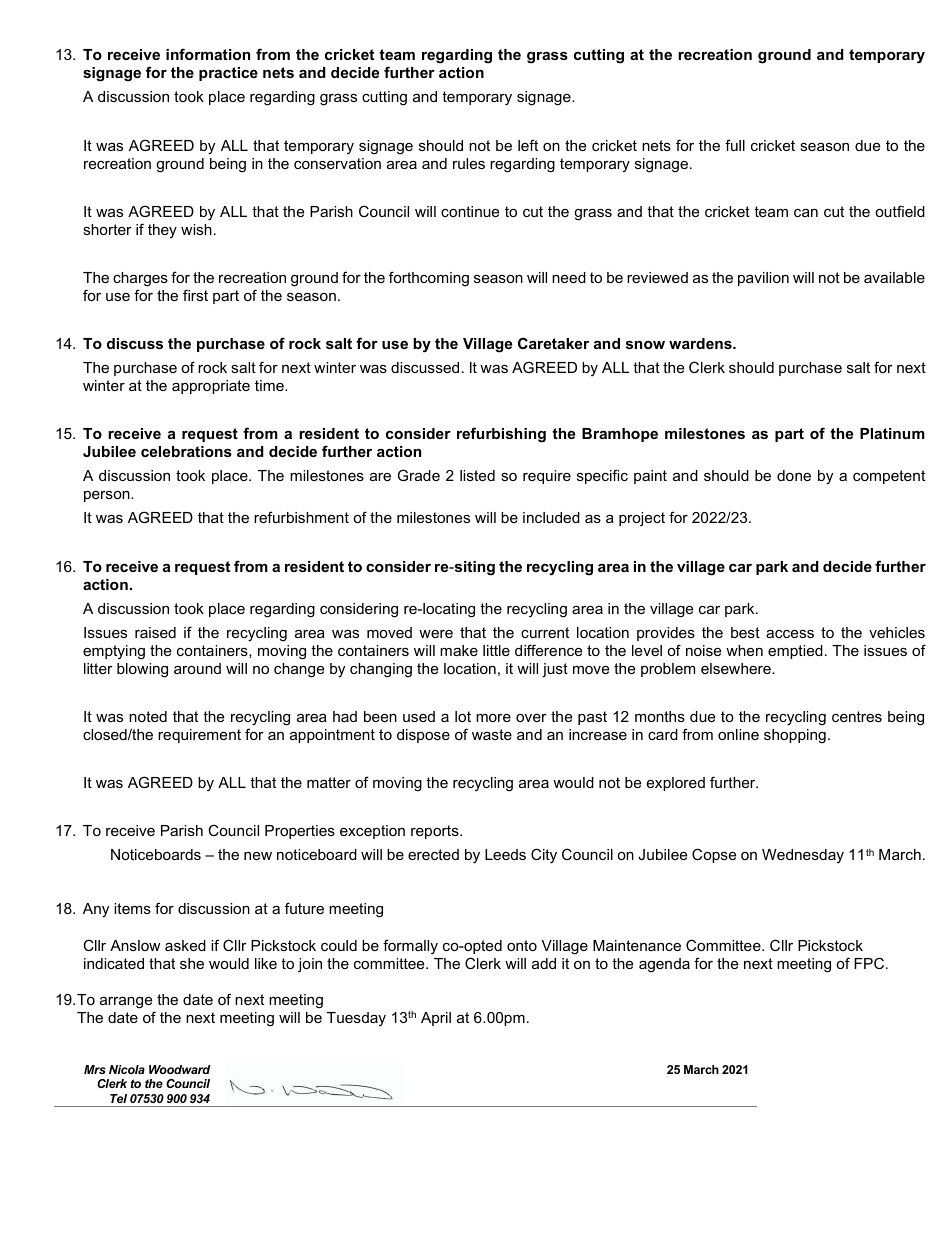 The image size is (952, 1233). I want to click on done, so click(794, 475).
